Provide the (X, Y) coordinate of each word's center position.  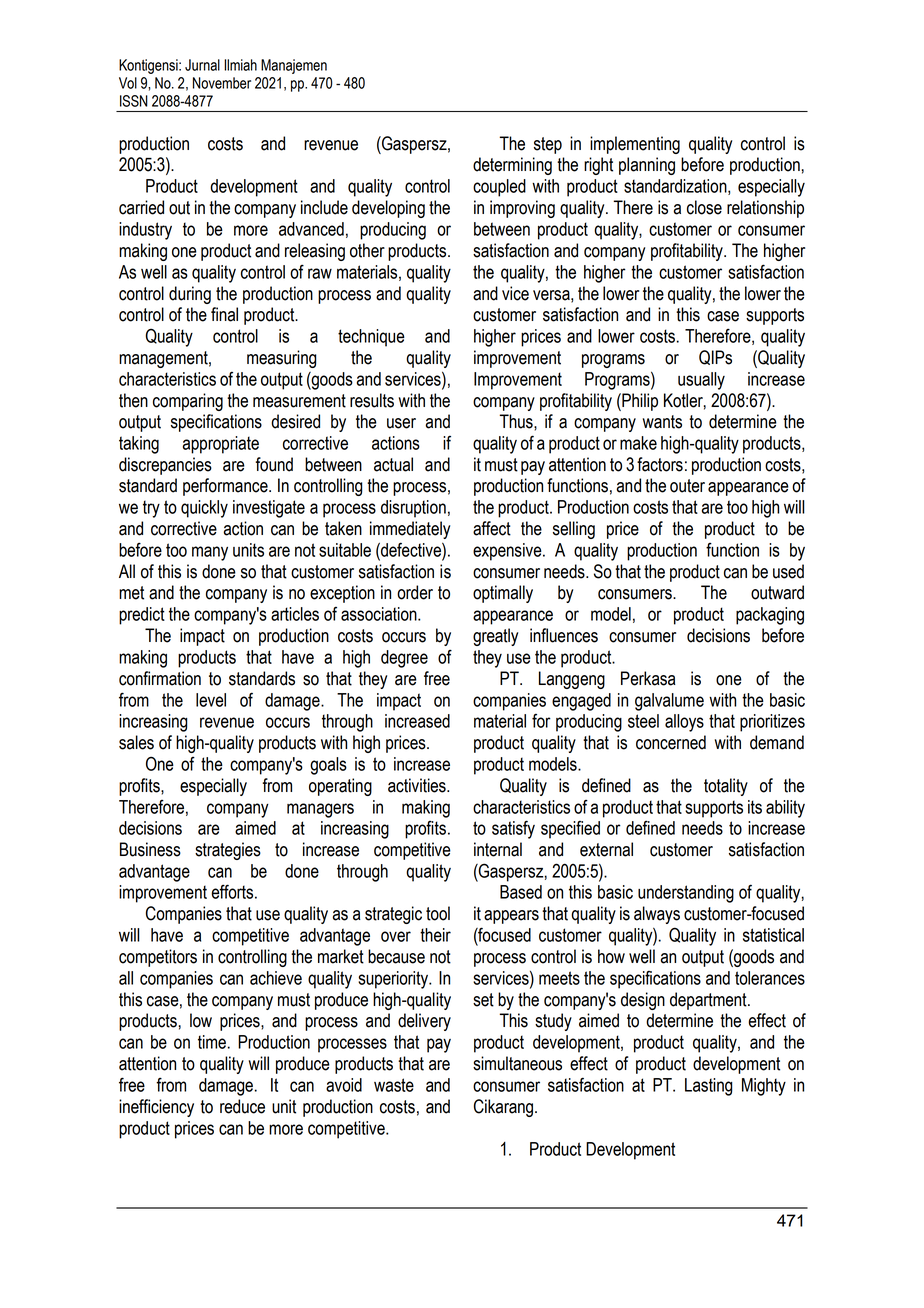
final (224, 314)
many (210, 553)
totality (726, 787)
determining (512, 166)
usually (701, 381)
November (222, 83)
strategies (228, 851)
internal (498, 849)
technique (371, 338)
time (212, 1042)
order (415, 592)
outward (777, 592)
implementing (635, 145)
